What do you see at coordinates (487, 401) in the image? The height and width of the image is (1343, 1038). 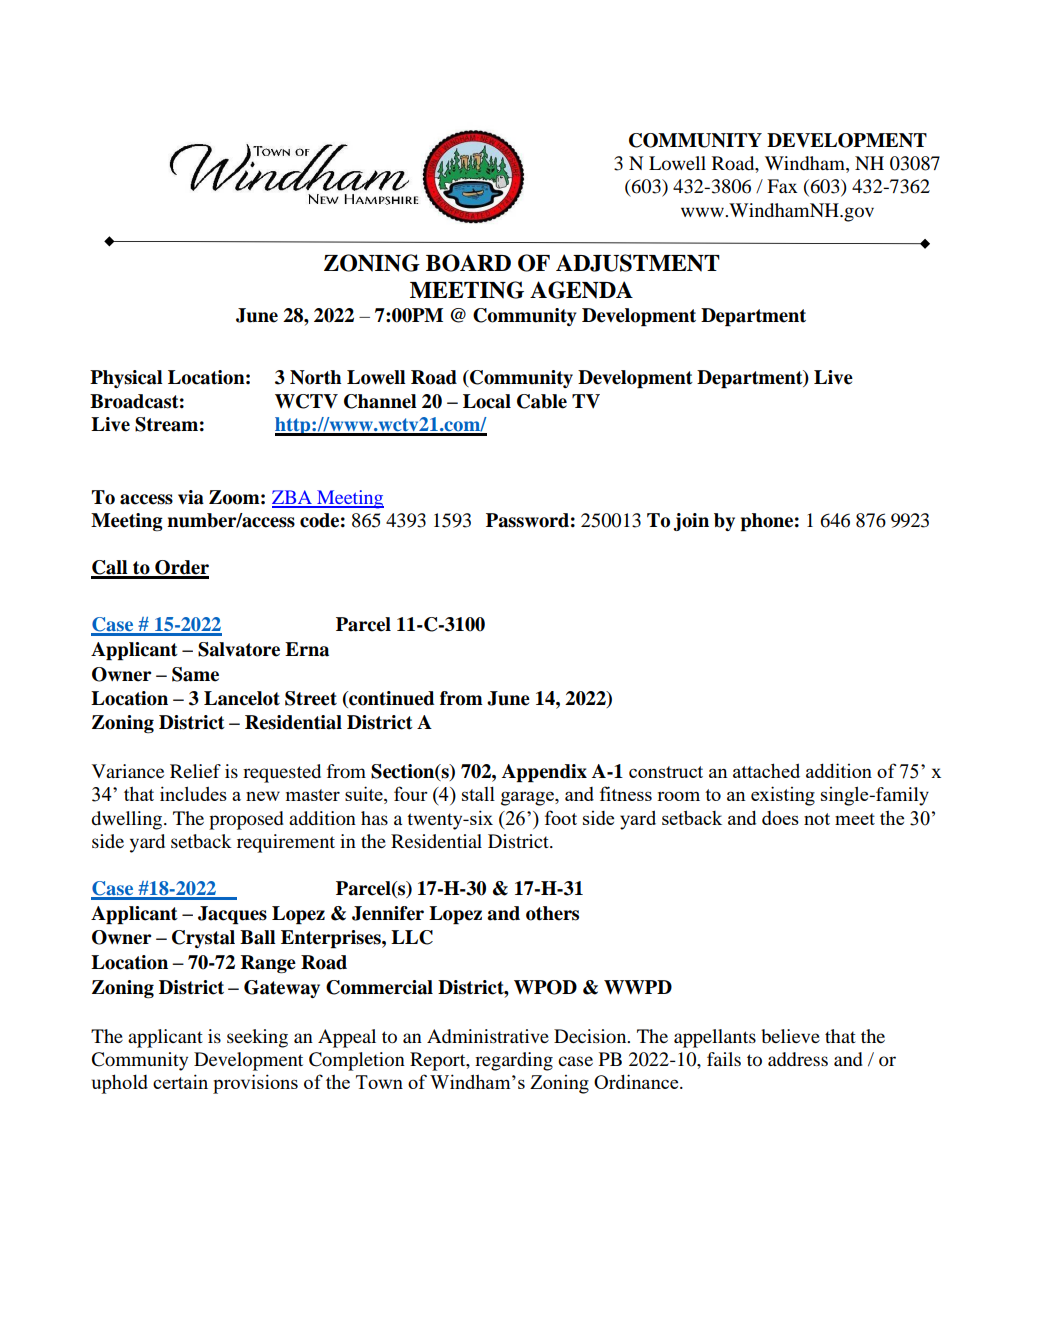 I see `Local` at bounding box center [487, 401].
